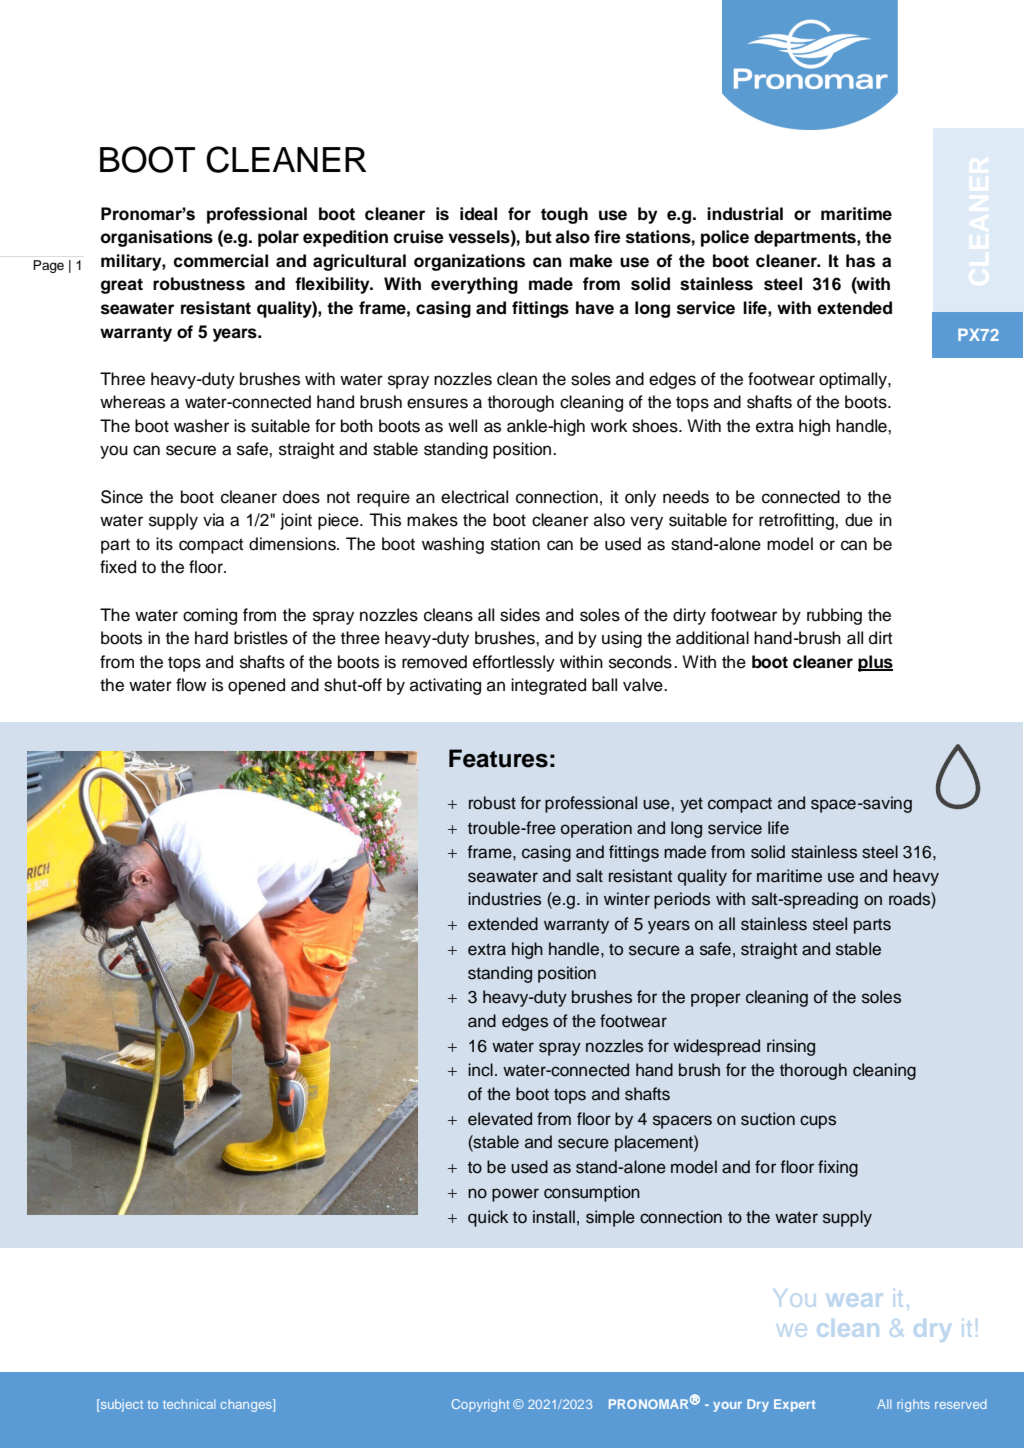 This document has height=1448, width=1024. I want to click on sides, so click(520, 615).
